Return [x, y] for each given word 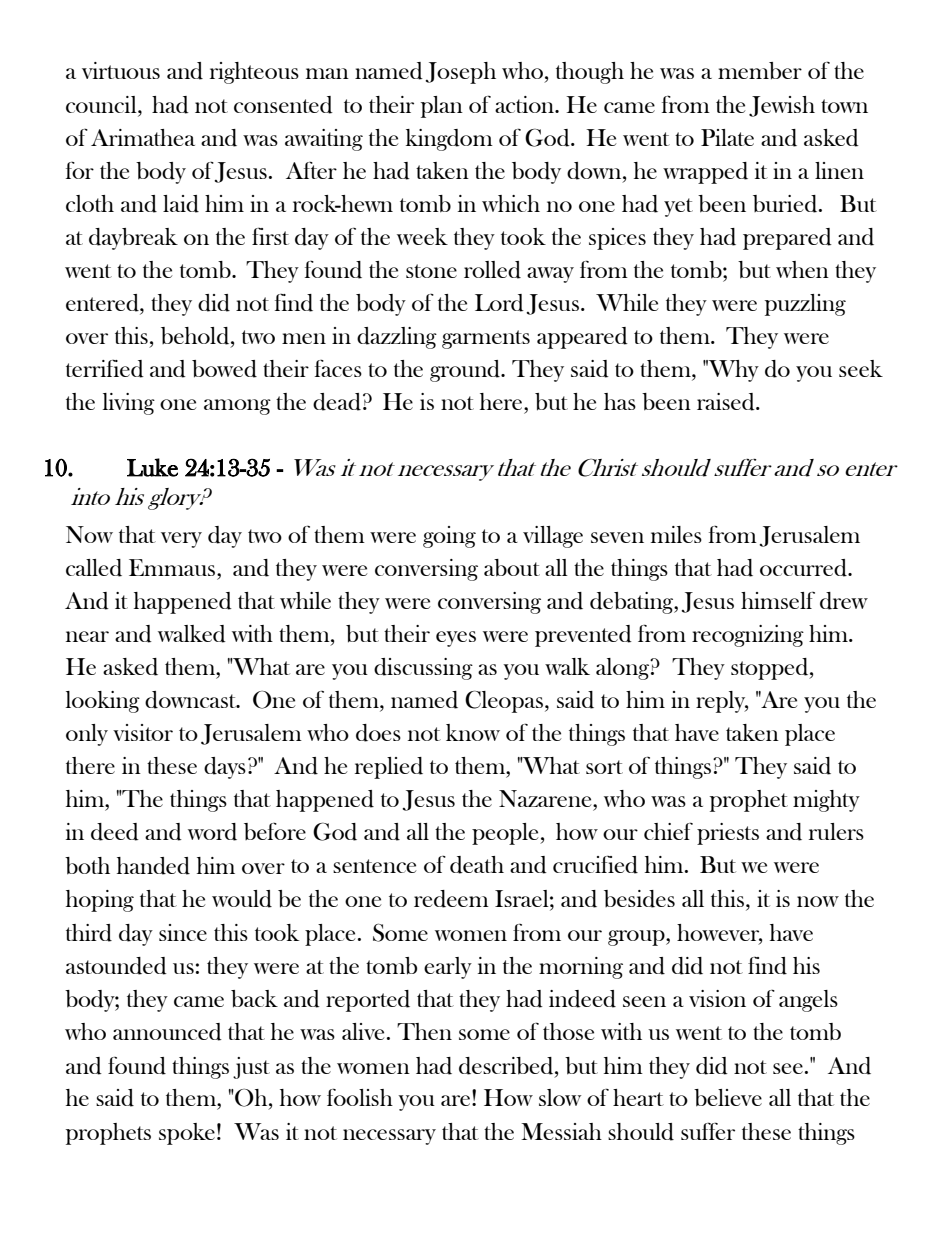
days [225, 768]
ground [466, 371]
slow [560, 1097]
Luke [152, 467]
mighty [826, 801]
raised [727, 402]
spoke [187, 1134]
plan [442, 107]
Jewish [782, 106]
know [473, 732]
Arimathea [143, 137]
